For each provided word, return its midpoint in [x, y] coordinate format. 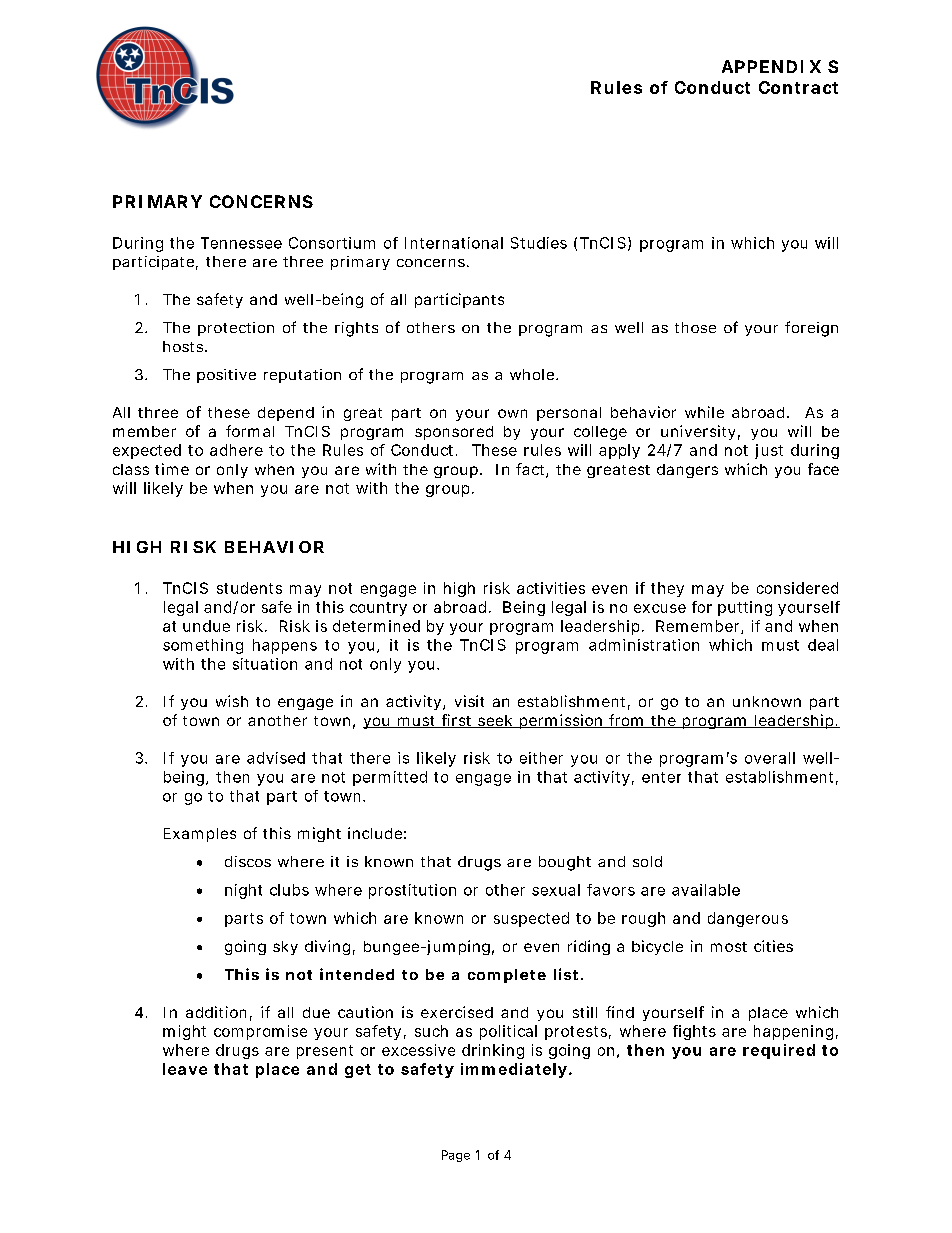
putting [745, 608]
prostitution [412, 891]
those [695, 327]
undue [206, 626]
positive [226, 376]
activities [551, 588]
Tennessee [241, 243]
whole [532, 374]
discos [248, 861]
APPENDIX [771, 66]
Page [456, 1156]
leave [185, 1069]
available [706, 890]
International [454, 243]
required [779, 1051]
